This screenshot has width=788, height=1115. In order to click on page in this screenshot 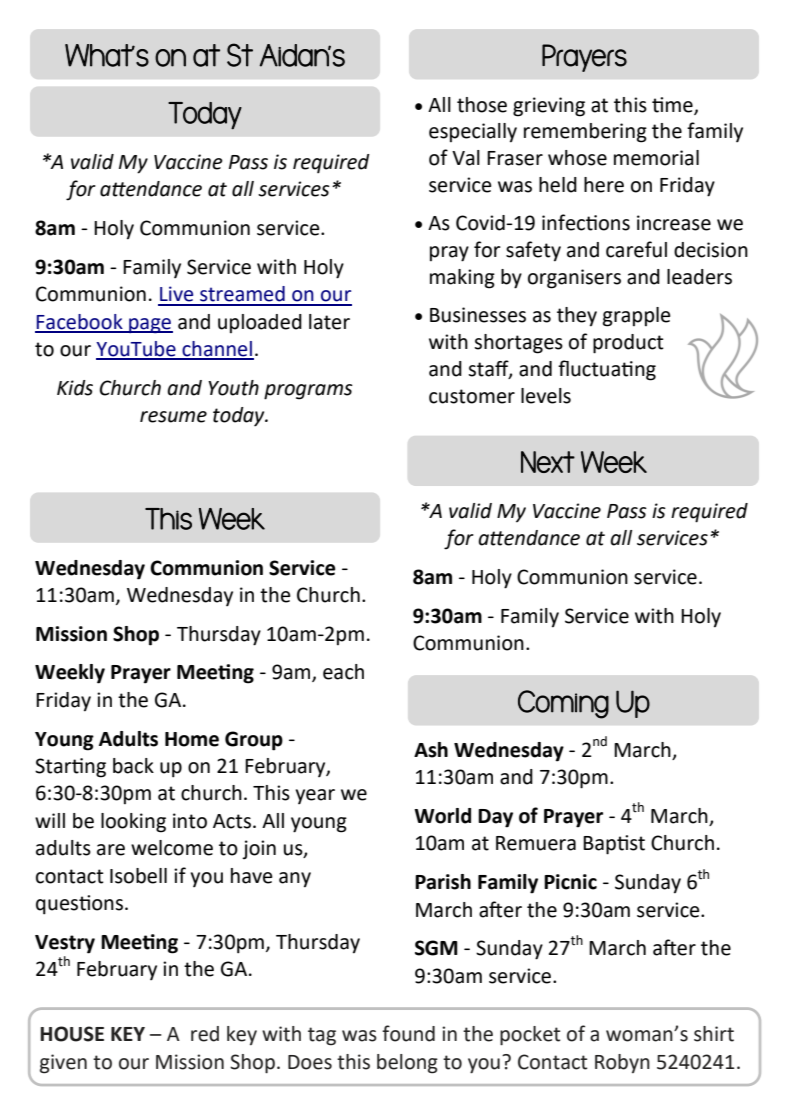, I will do `click(150, 326)`.
